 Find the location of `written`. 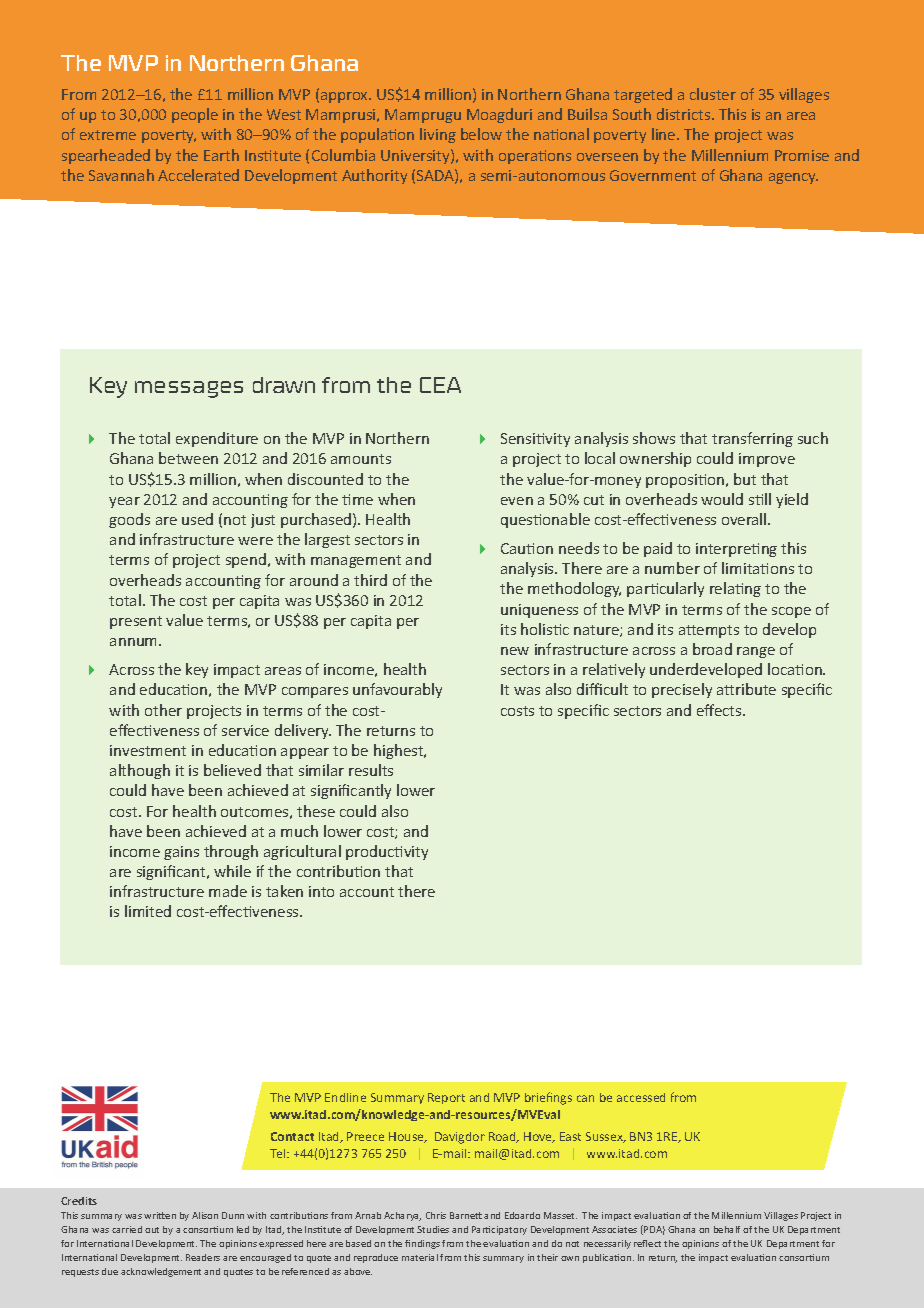

written is located at coordinates (160, 1215).
